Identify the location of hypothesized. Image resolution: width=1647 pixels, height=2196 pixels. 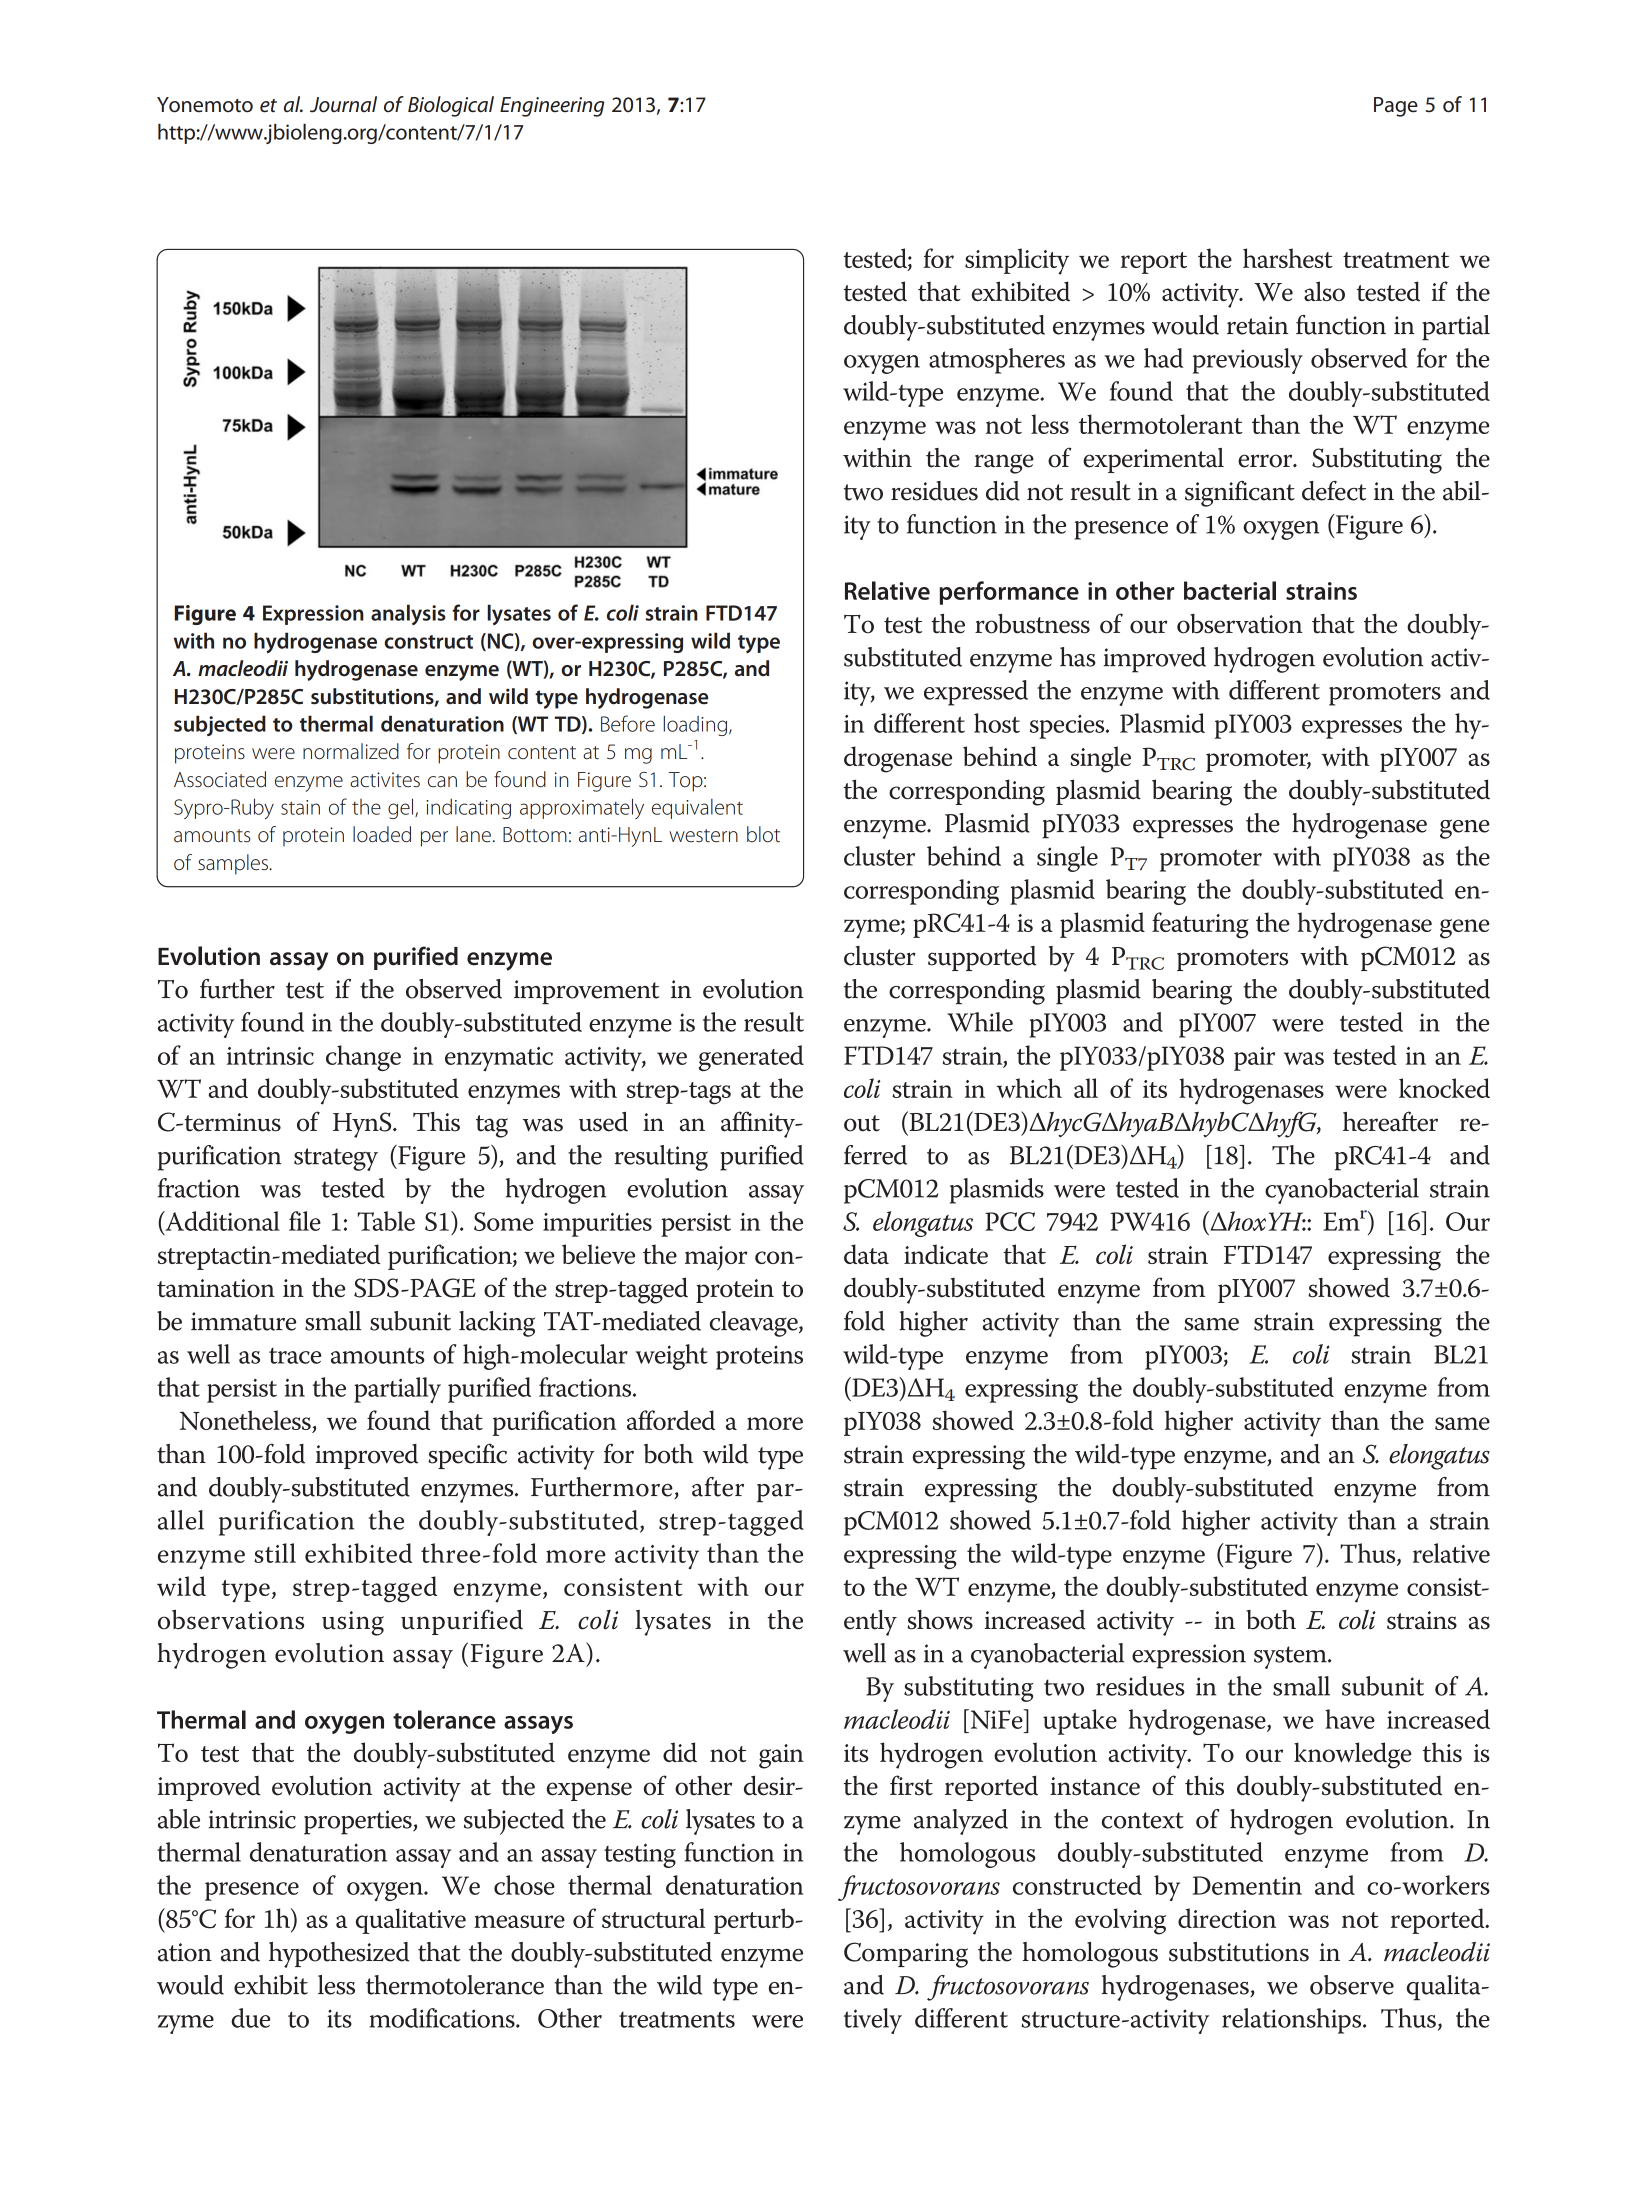
(339, 1955).
